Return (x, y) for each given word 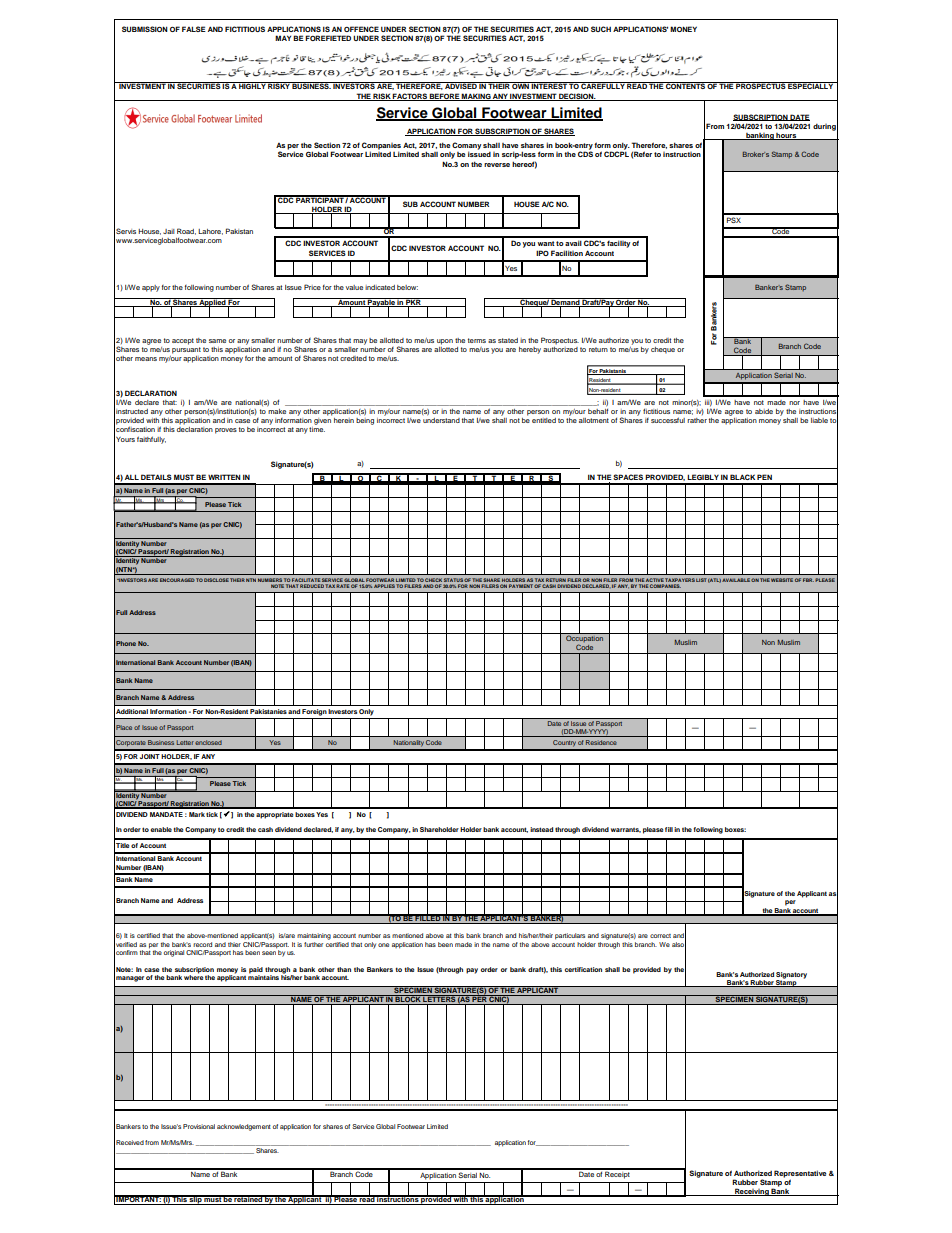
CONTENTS (685, 85)
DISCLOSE (216, 580)
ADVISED (461, 85)
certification (583, 969)
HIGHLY (252, 85)
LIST (701, 580)
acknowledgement (244, 1127)
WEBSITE (782, 580)
